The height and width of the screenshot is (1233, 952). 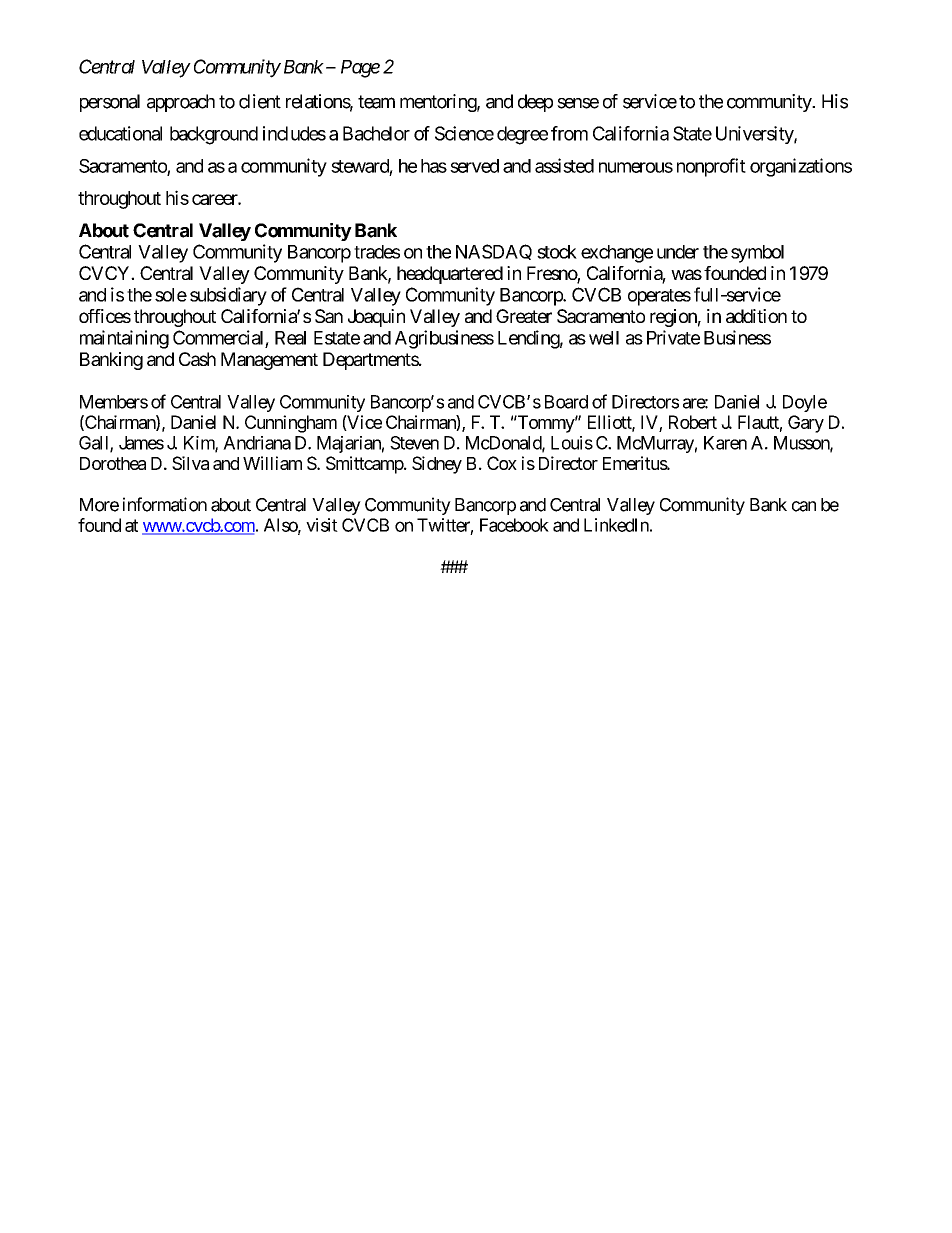 What do you see at coordinates (804, 506) in the screenshot?
I see `can` at bounding box center [804, 506].
